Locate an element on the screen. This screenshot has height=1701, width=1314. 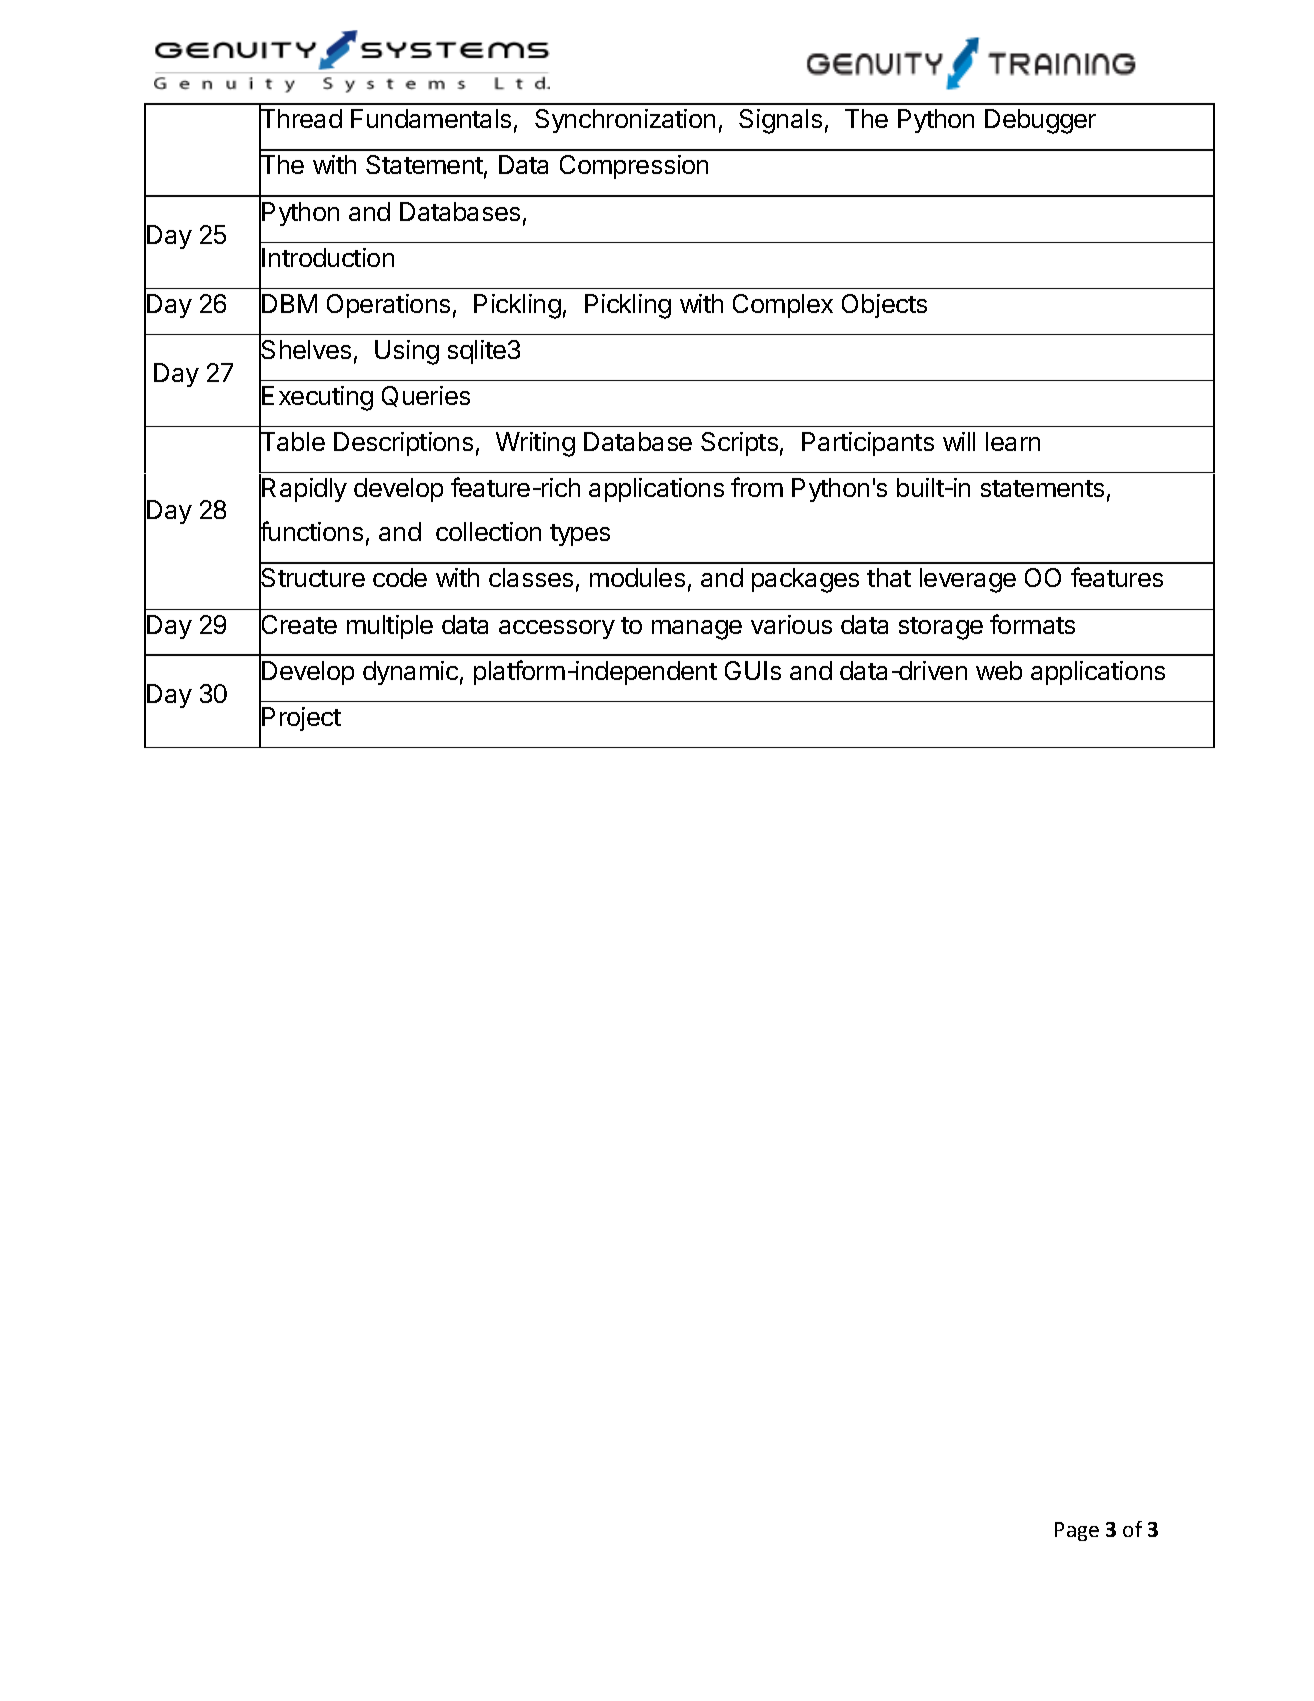
Debugger is located at coordinates (1040, 121).
